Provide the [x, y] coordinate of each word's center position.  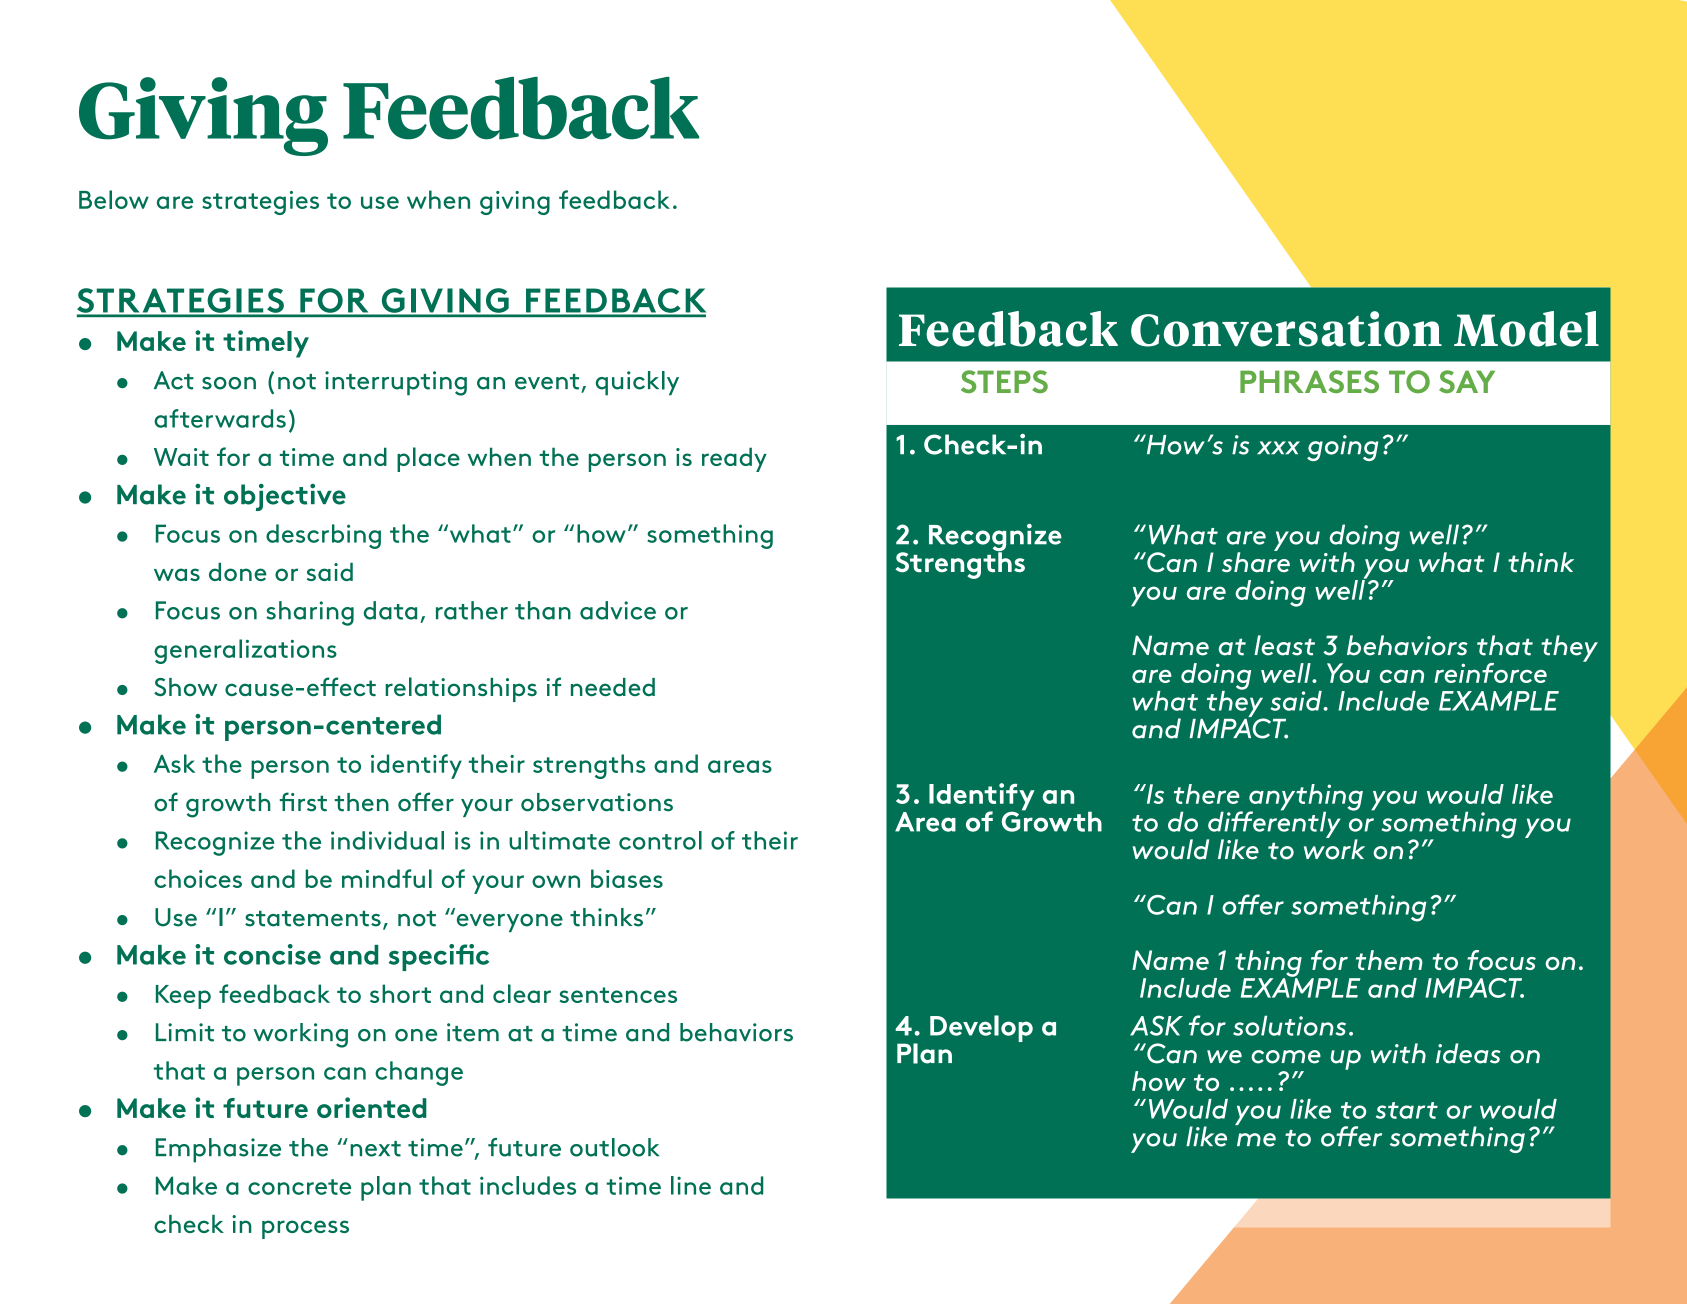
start [1407, 1110]
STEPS [1004, 381]
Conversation [1286, 329]
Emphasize [218, 1150]
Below [114, 199]
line [691, 1185]
